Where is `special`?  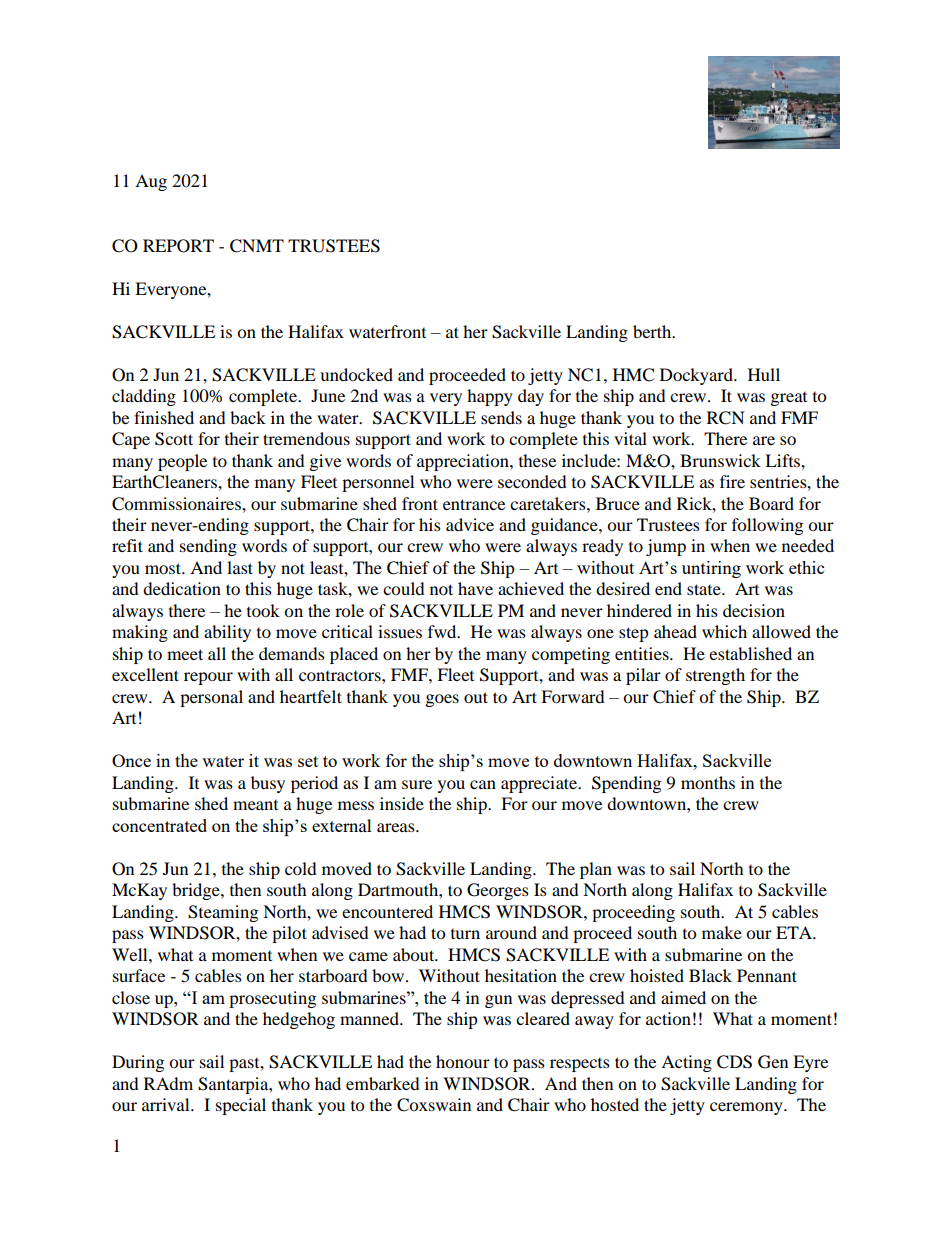 special is located at coordinates (241, 1106).
